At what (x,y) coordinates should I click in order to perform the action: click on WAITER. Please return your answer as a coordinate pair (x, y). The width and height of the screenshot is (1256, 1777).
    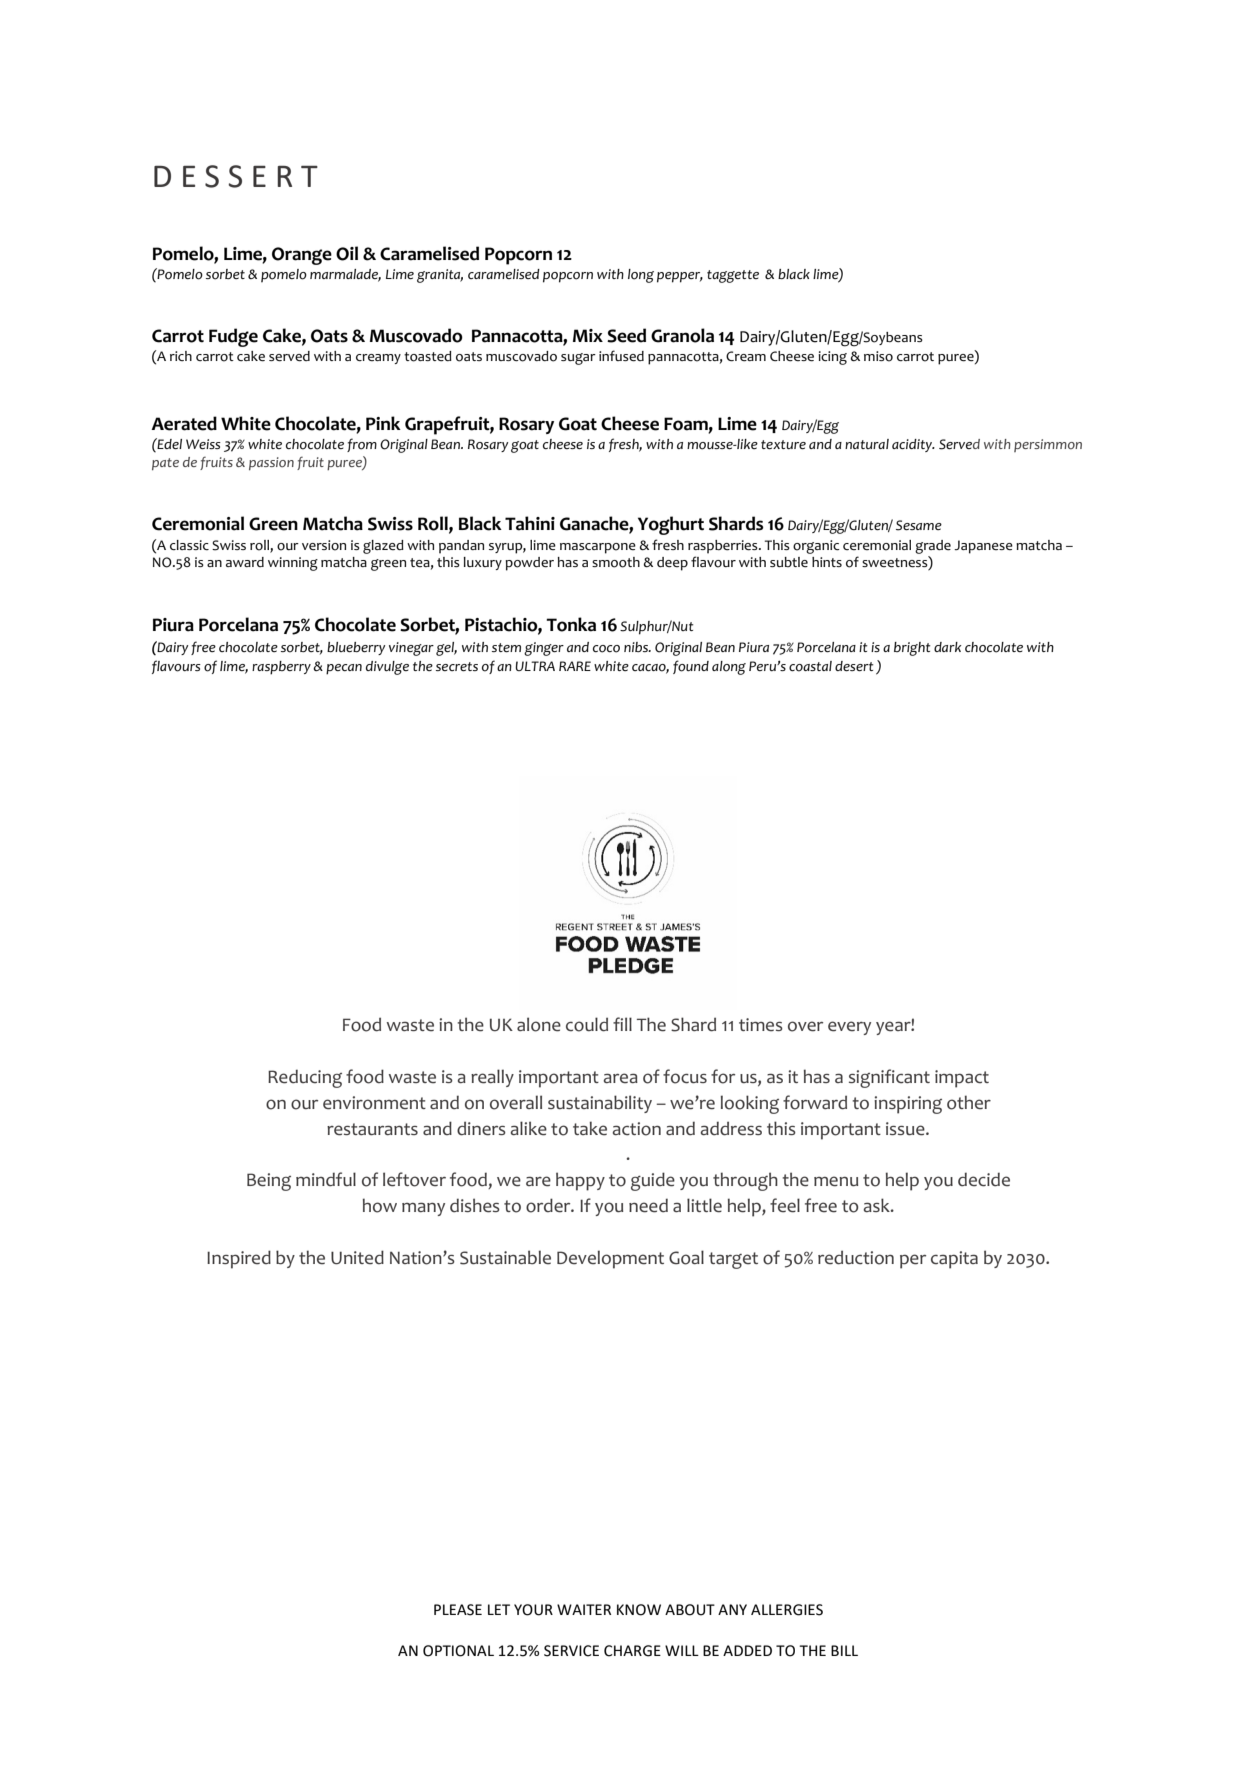
    Looking at the image, I should click on (584, 1609).
